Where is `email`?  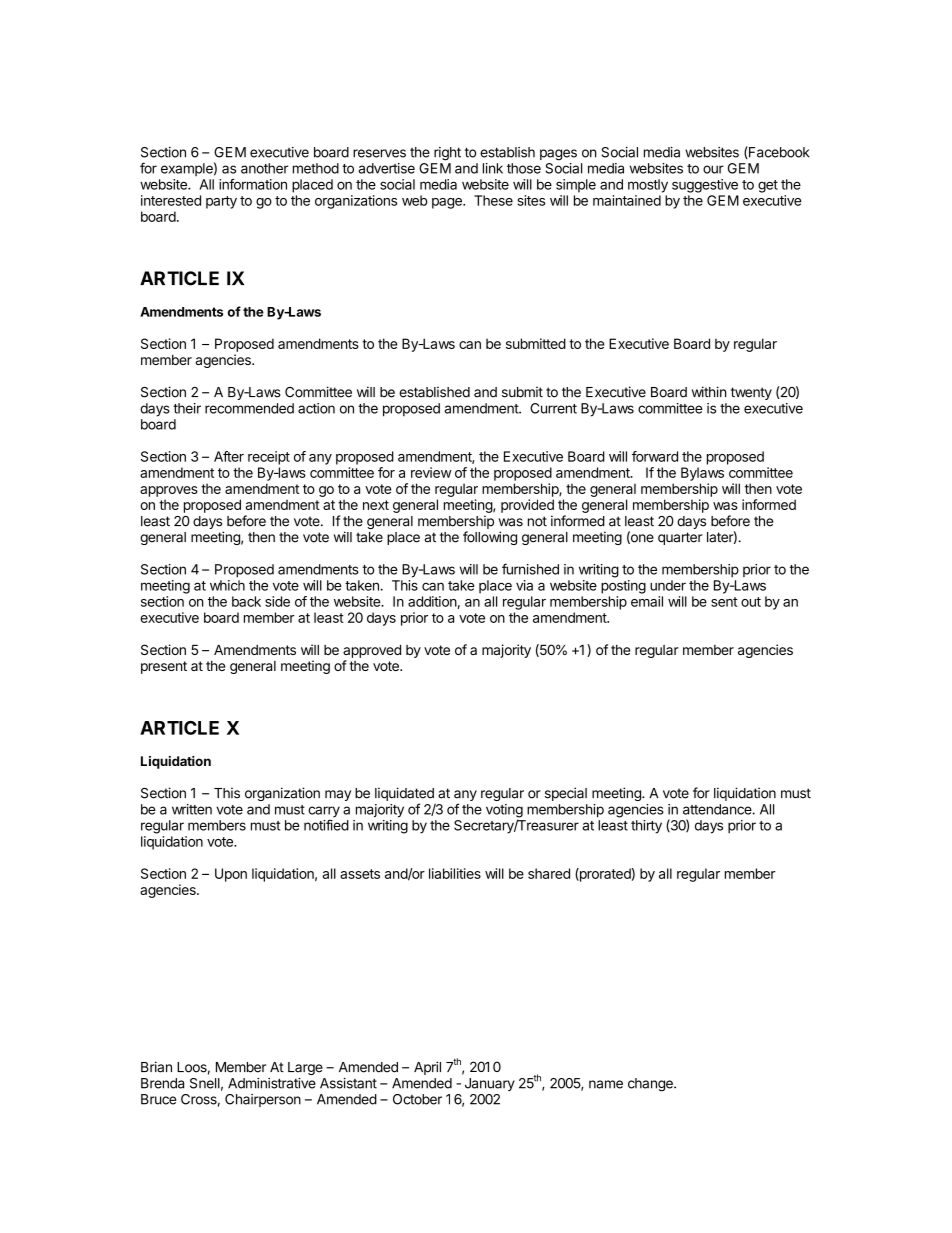
email is located at coordinates (647, 601).
